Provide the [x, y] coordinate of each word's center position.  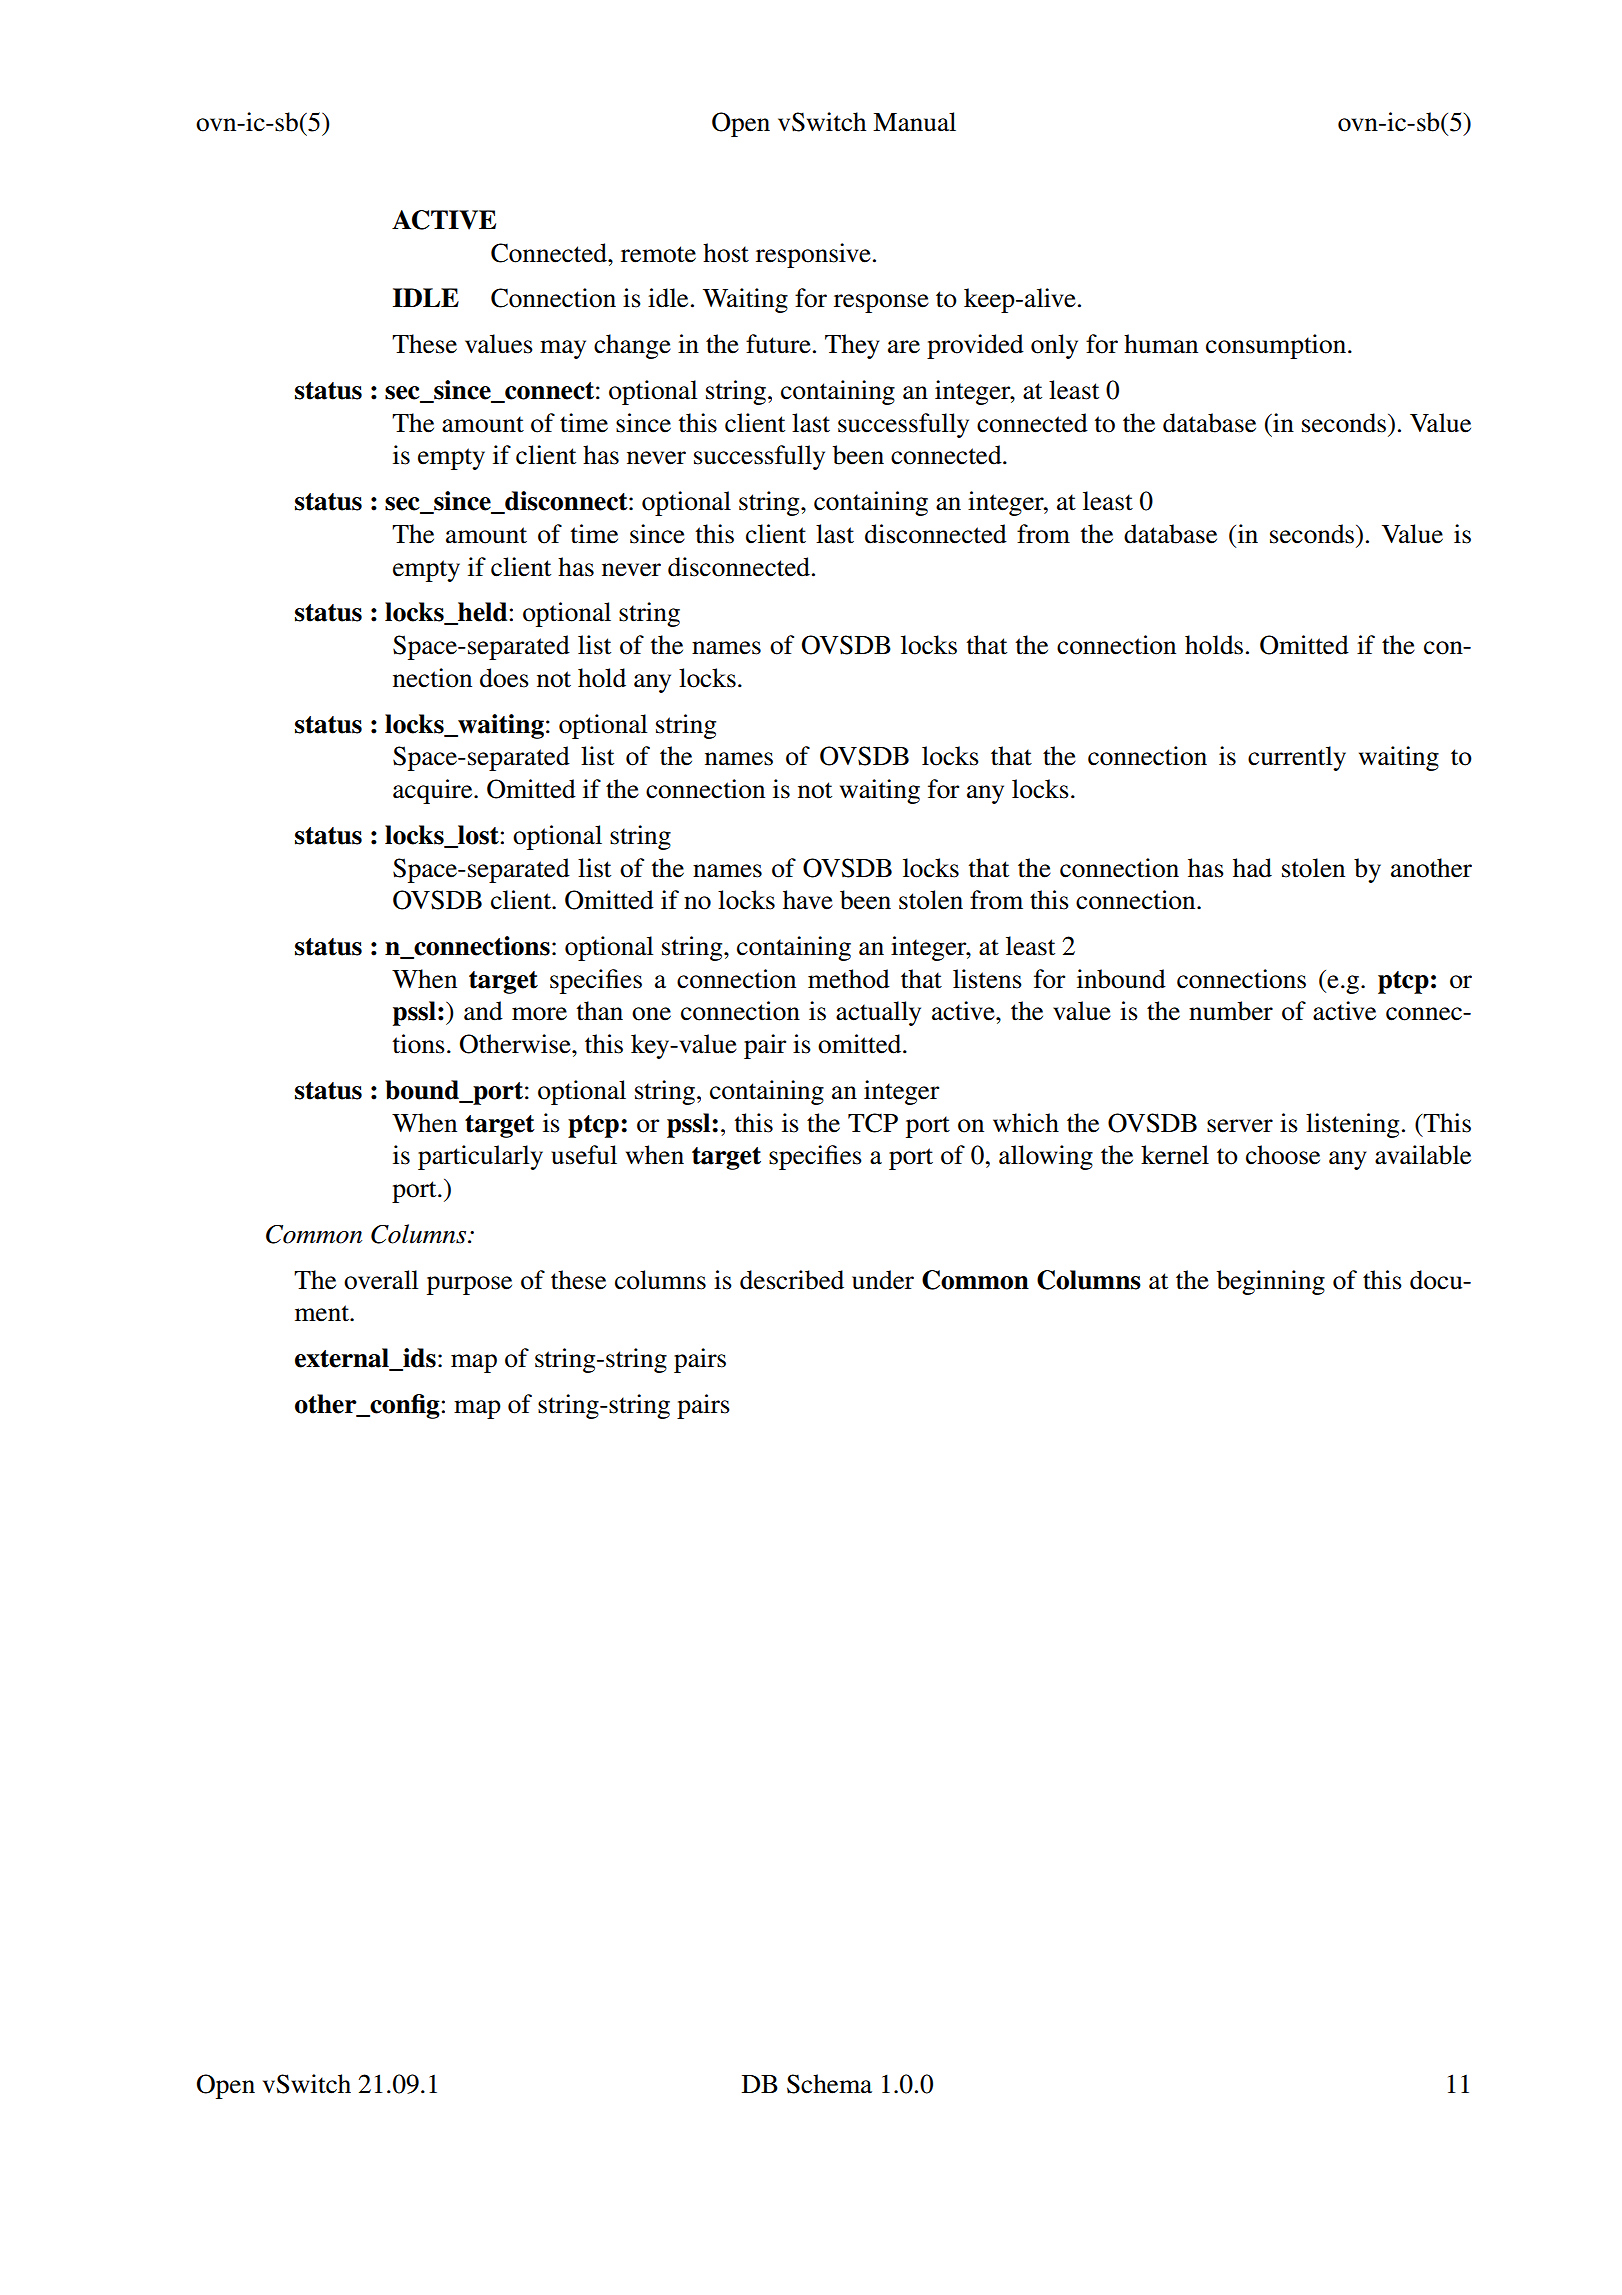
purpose [469, 1285]
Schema [829, 2084]
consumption [1277, 346]
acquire [434, 791]
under [883, 1280]
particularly [480, 1157]
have [808, 900]
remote [658, 254]
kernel [1175, 1155]
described [792, 1280]
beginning [1271, 1282]
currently [1297, 758]
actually [878, 1013]
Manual [914, 122]
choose [1283, 1155]
